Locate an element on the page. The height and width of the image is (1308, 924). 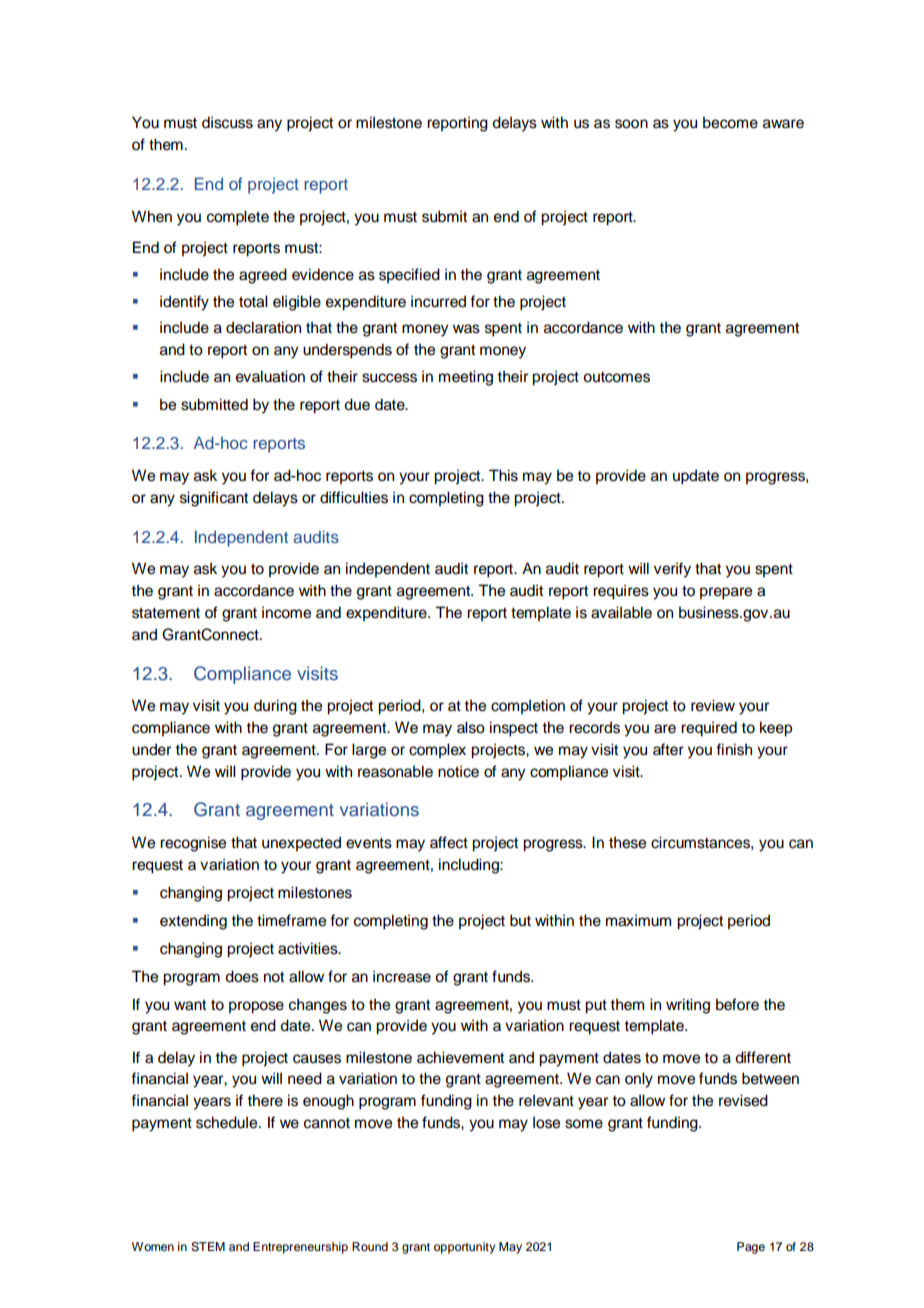
prepare is located at coordinates (726, 593).
